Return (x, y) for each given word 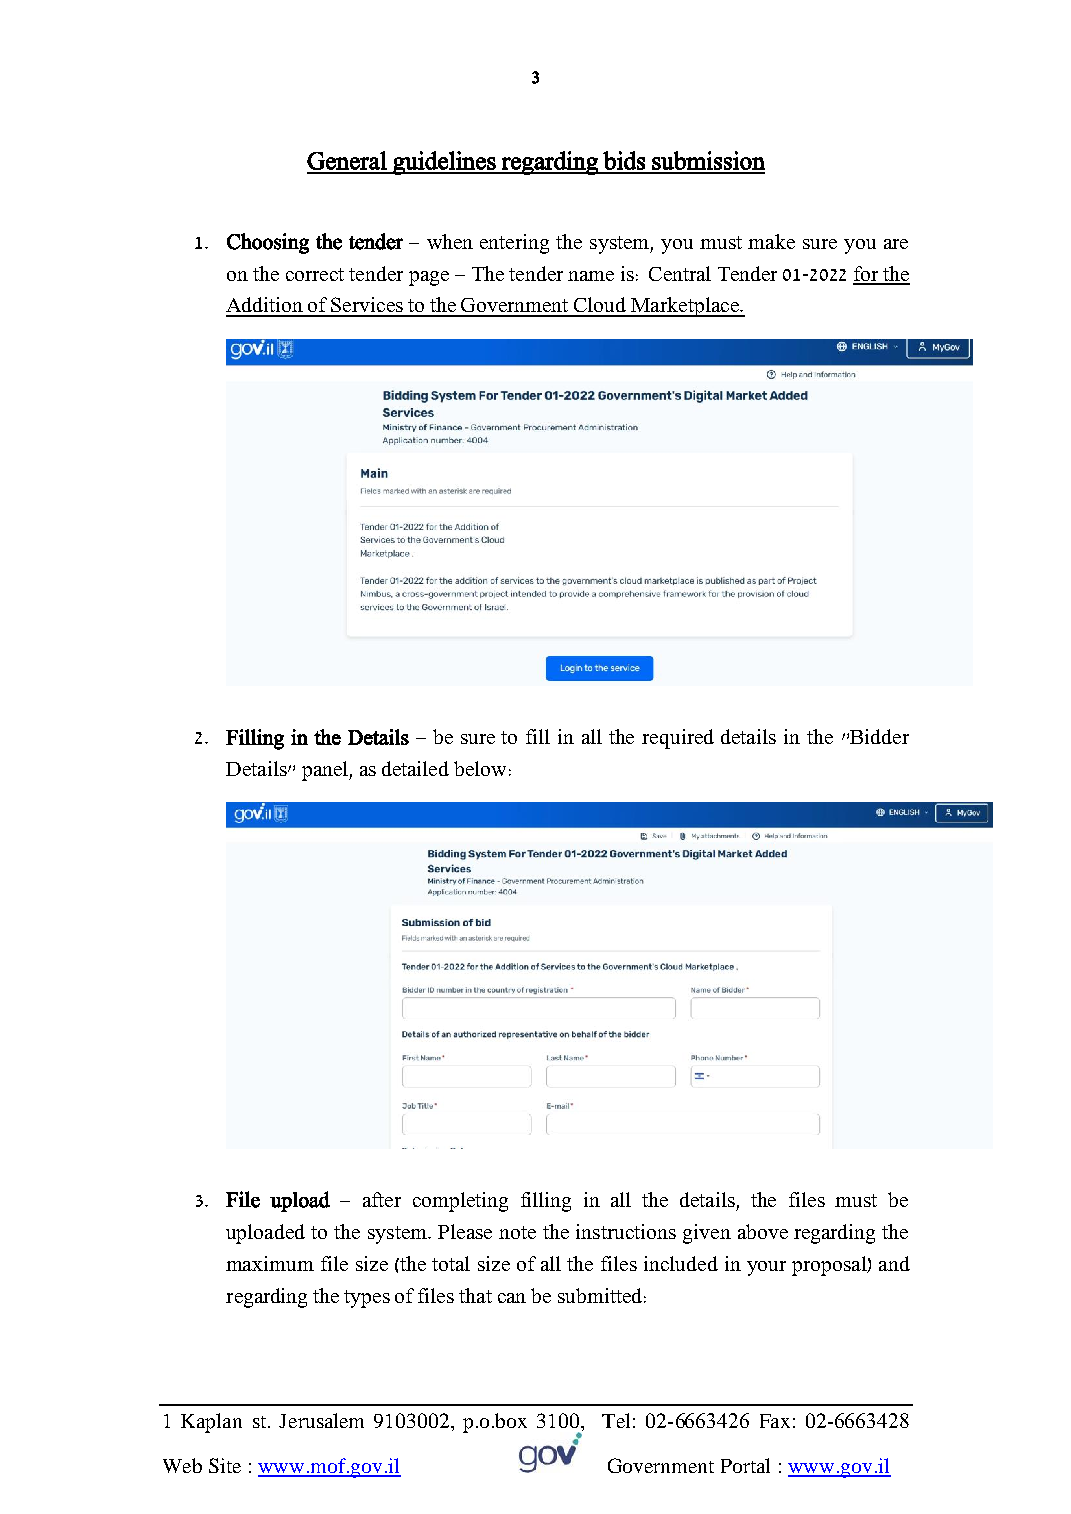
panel (326, 771)
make (771, 241)
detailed (415, 768)
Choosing (268, 243)
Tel (616, 1420)
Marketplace (685, 307)
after (382, 1199)
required (678, 739)
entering (514, 244)
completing (460, 1202)
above (763, 1231)
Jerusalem (321, 1420)
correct (315, 274)
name (591, 276)
